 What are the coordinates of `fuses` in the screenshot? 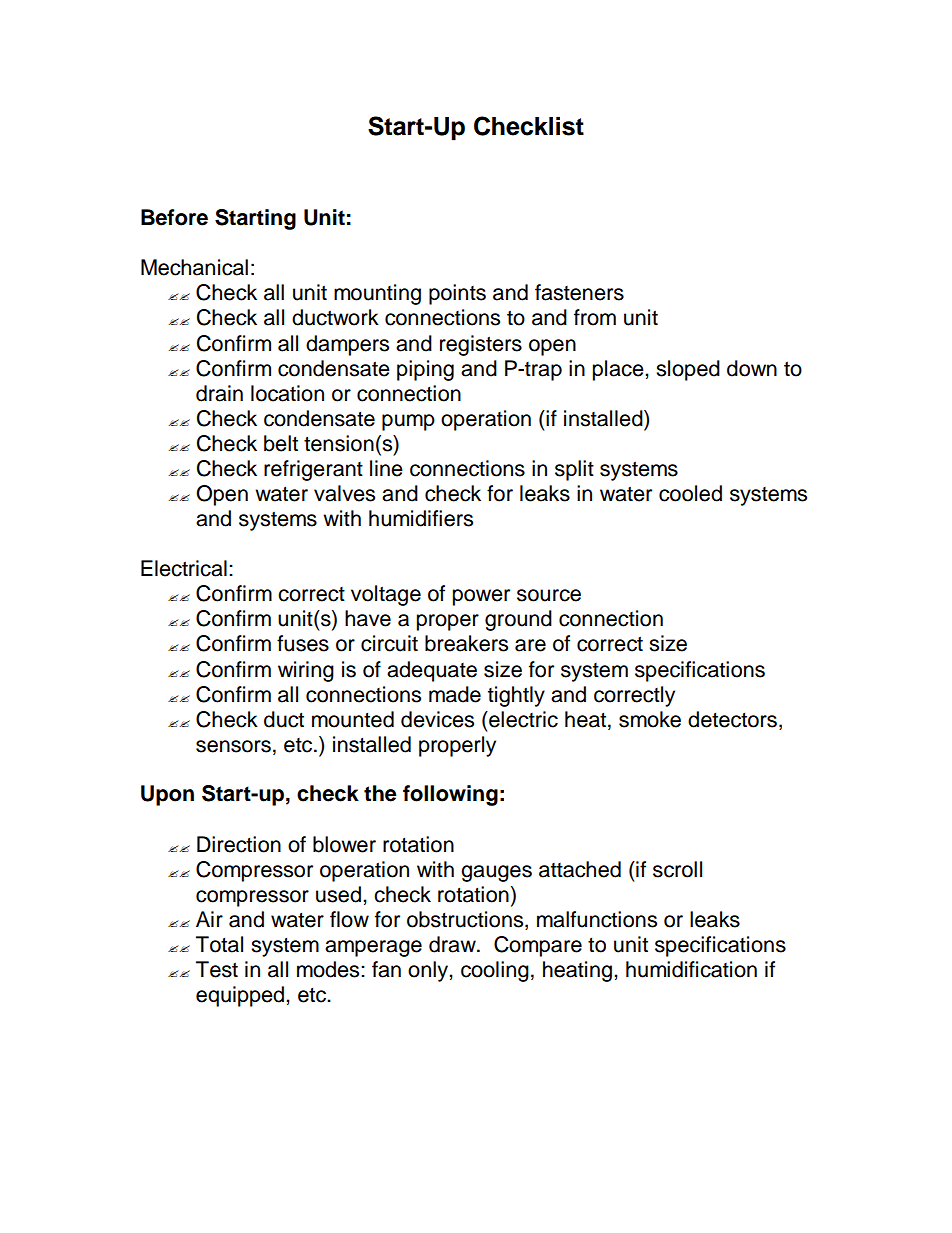 It's located at (303, 643).
